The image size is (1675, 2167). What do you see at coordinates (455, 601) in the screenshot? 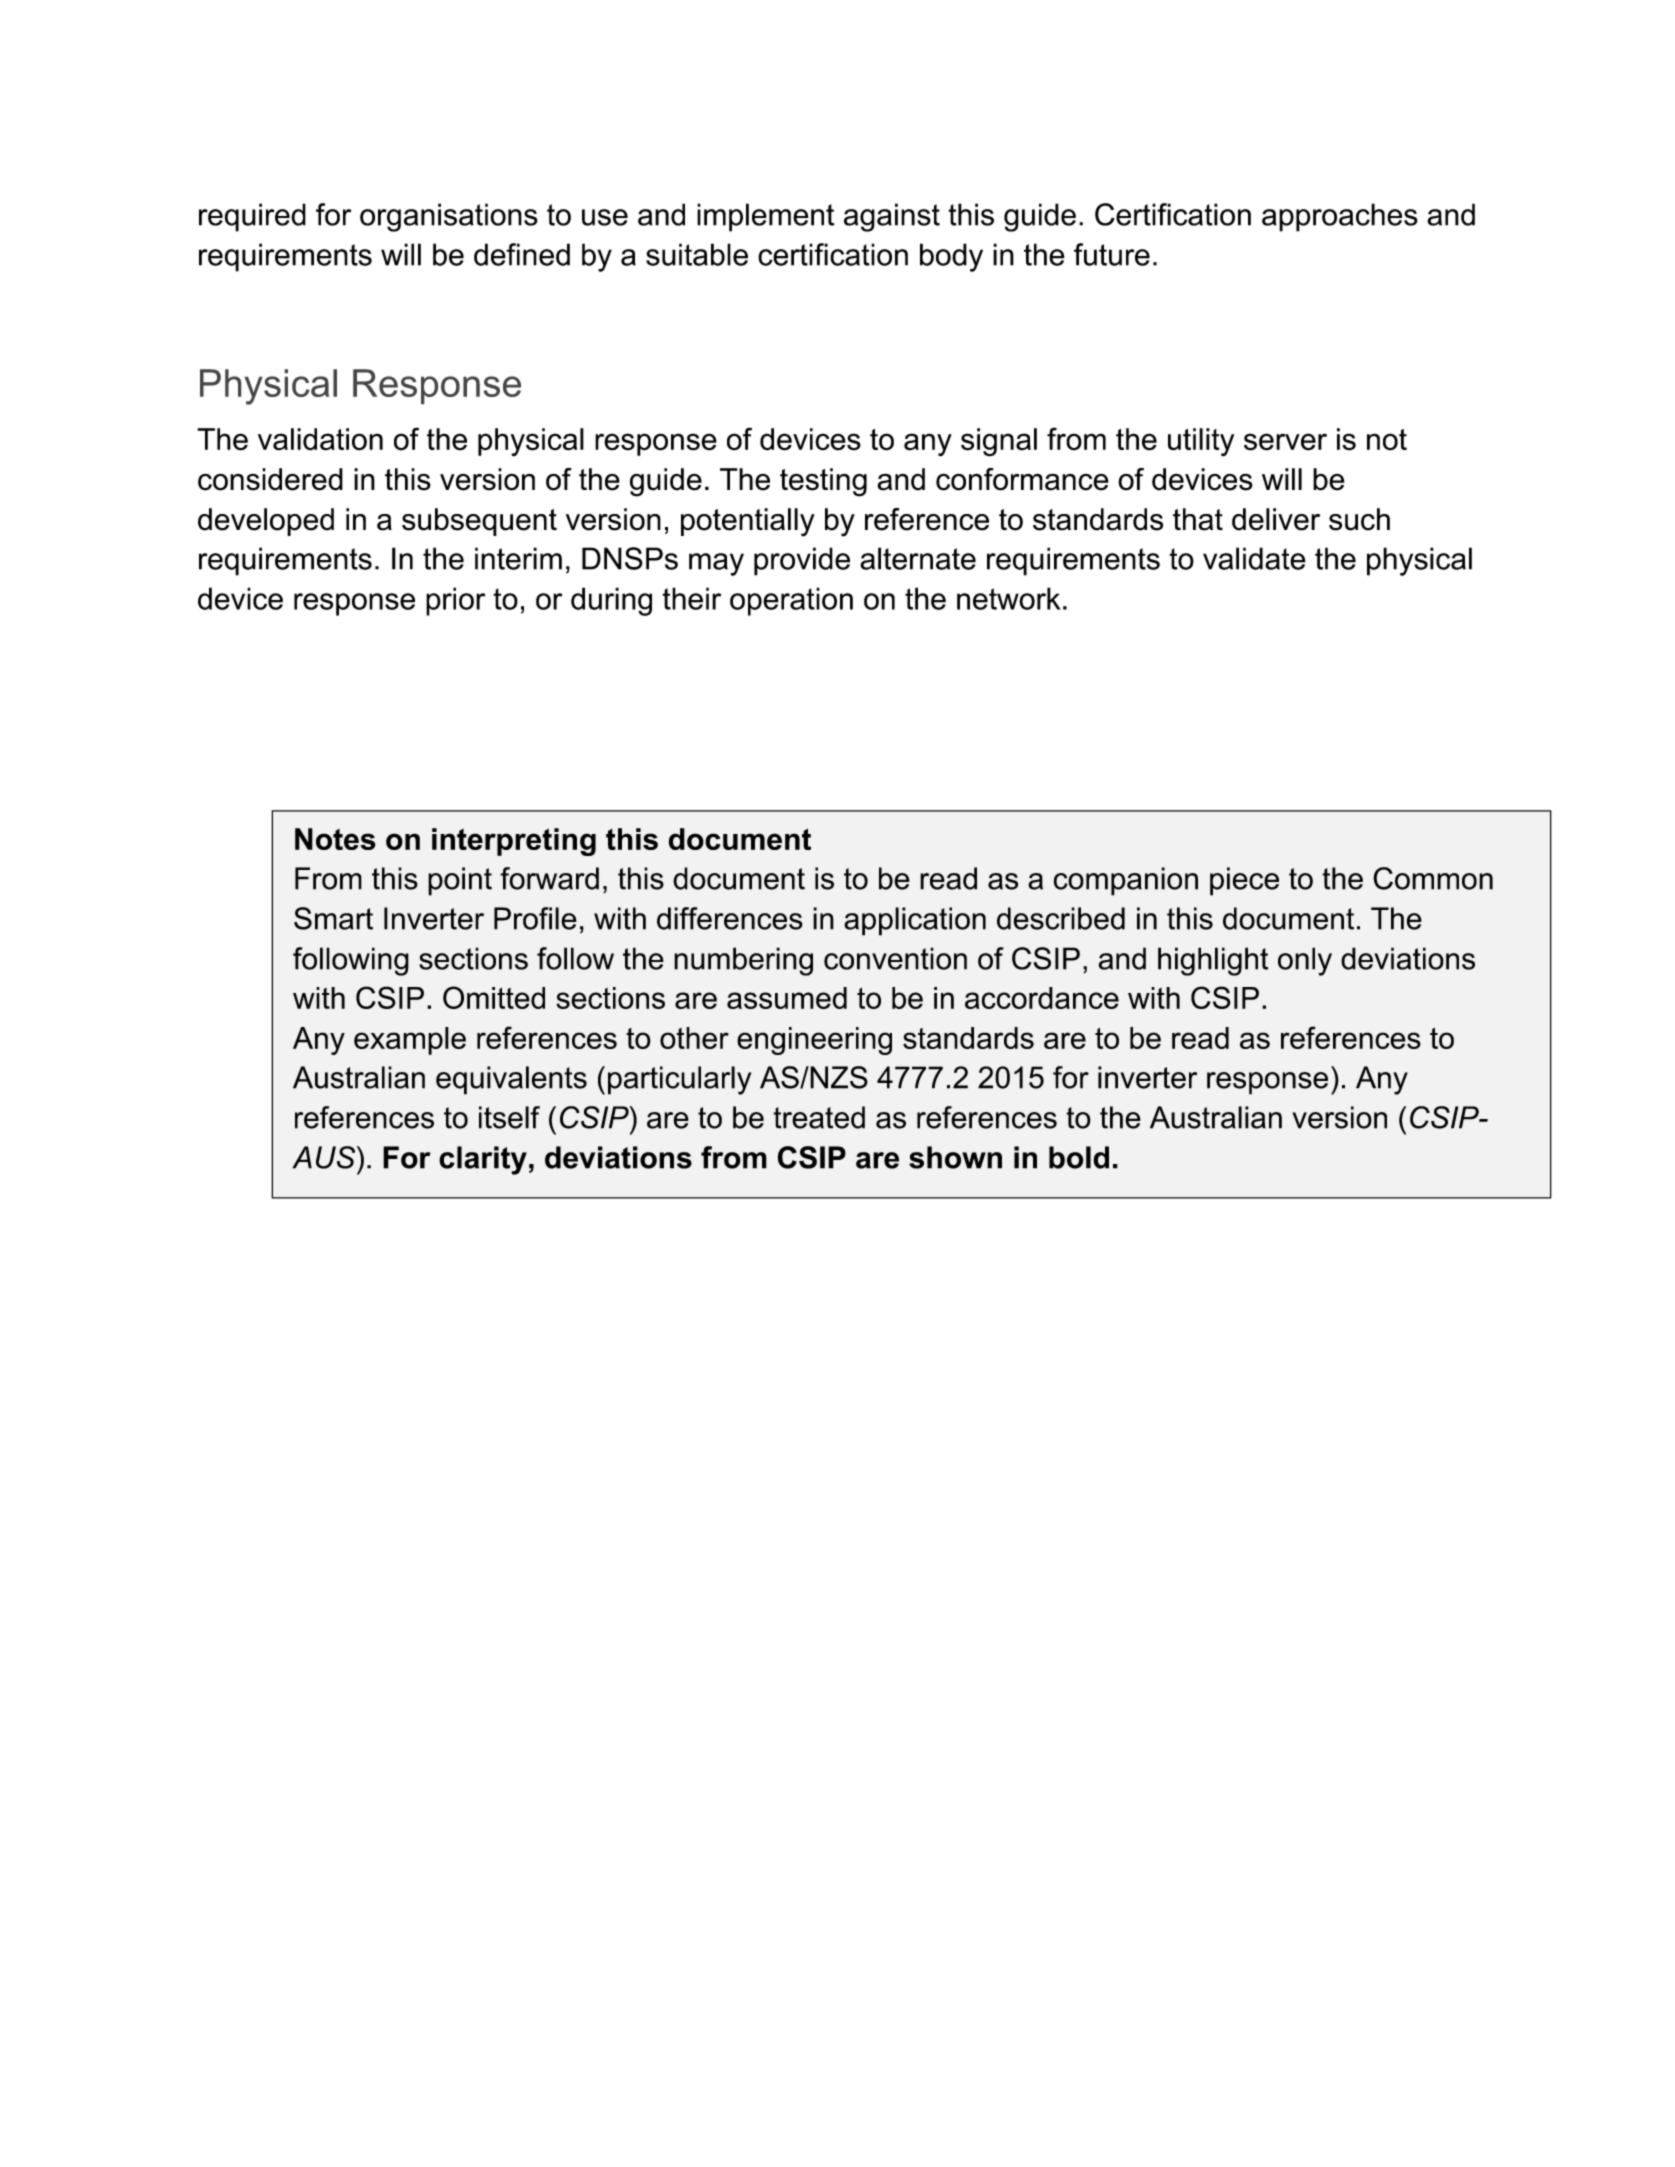
I see `prior` at bounding box center [455, 601].
